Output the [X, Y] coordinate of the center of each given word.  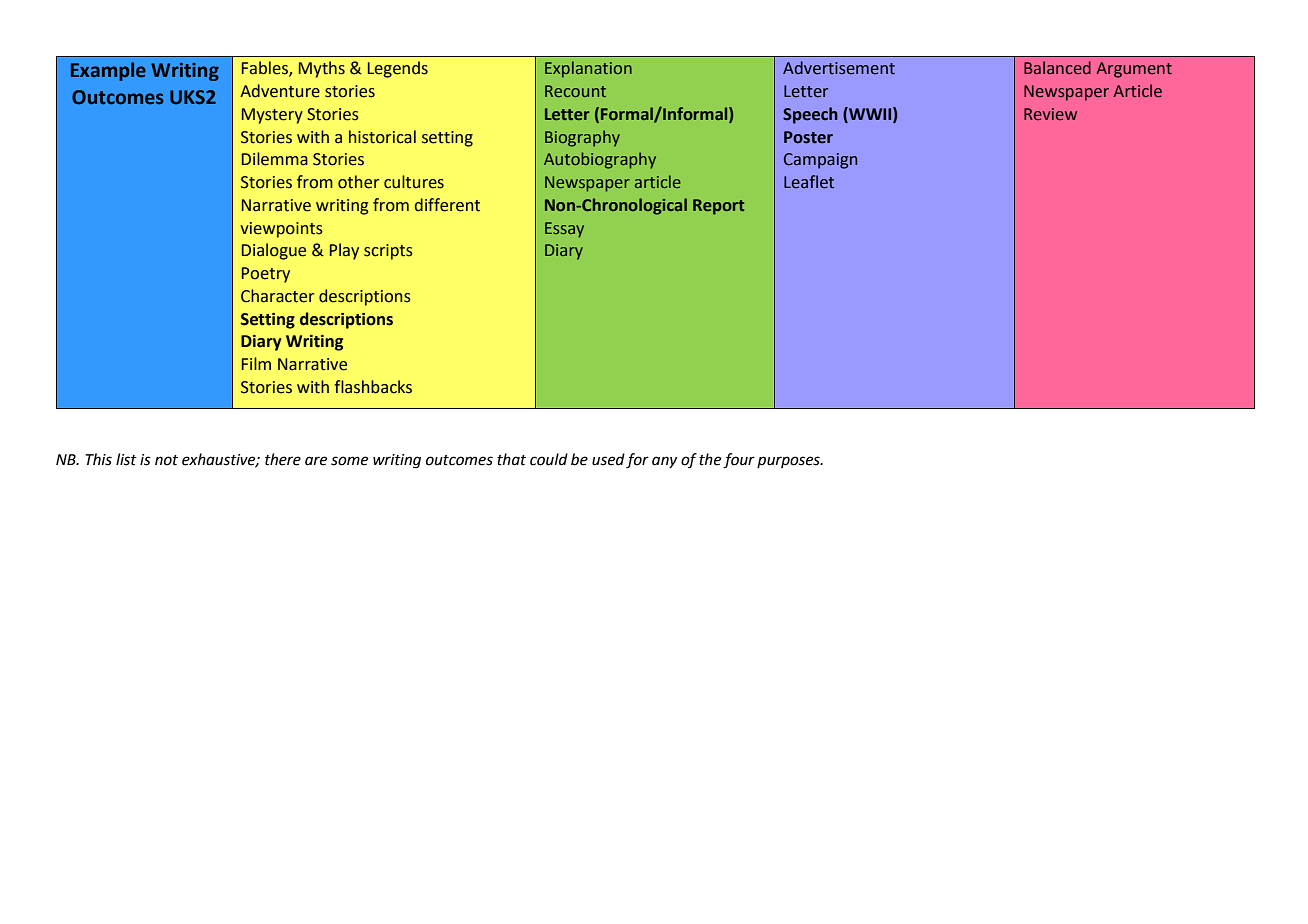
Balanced [1057, 68]
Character [277, 296]
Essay [564, 230]
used [608, 459]
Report [718, 207]
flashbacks [373, 387]
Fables [266, 69]
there [283, 459]
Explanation [588, 69]
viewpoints [281, 230]
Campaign [820, 161]
